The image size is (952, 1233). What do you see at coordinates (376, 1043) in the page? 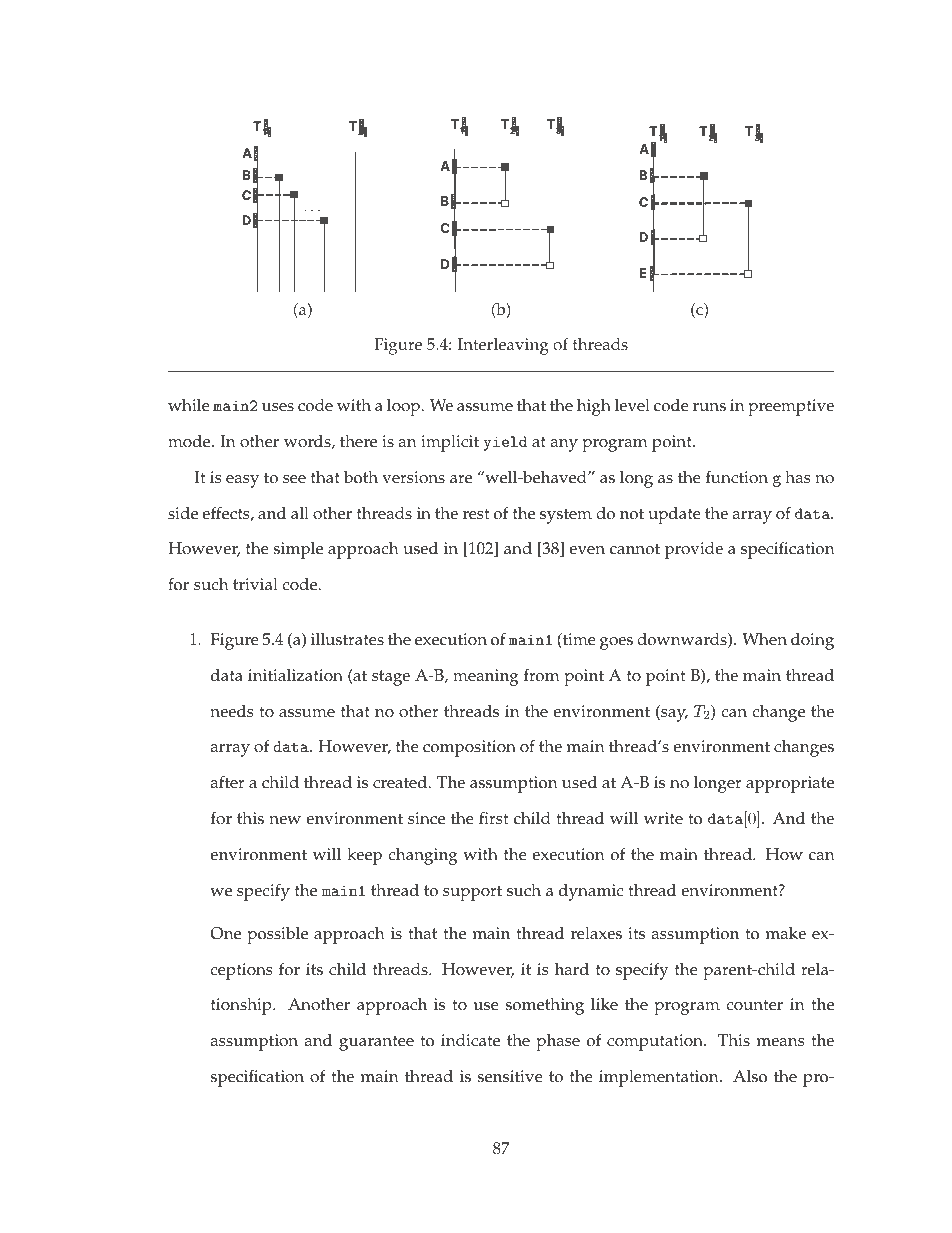
I see `guarantee` at bounding box center [376, 1043].
